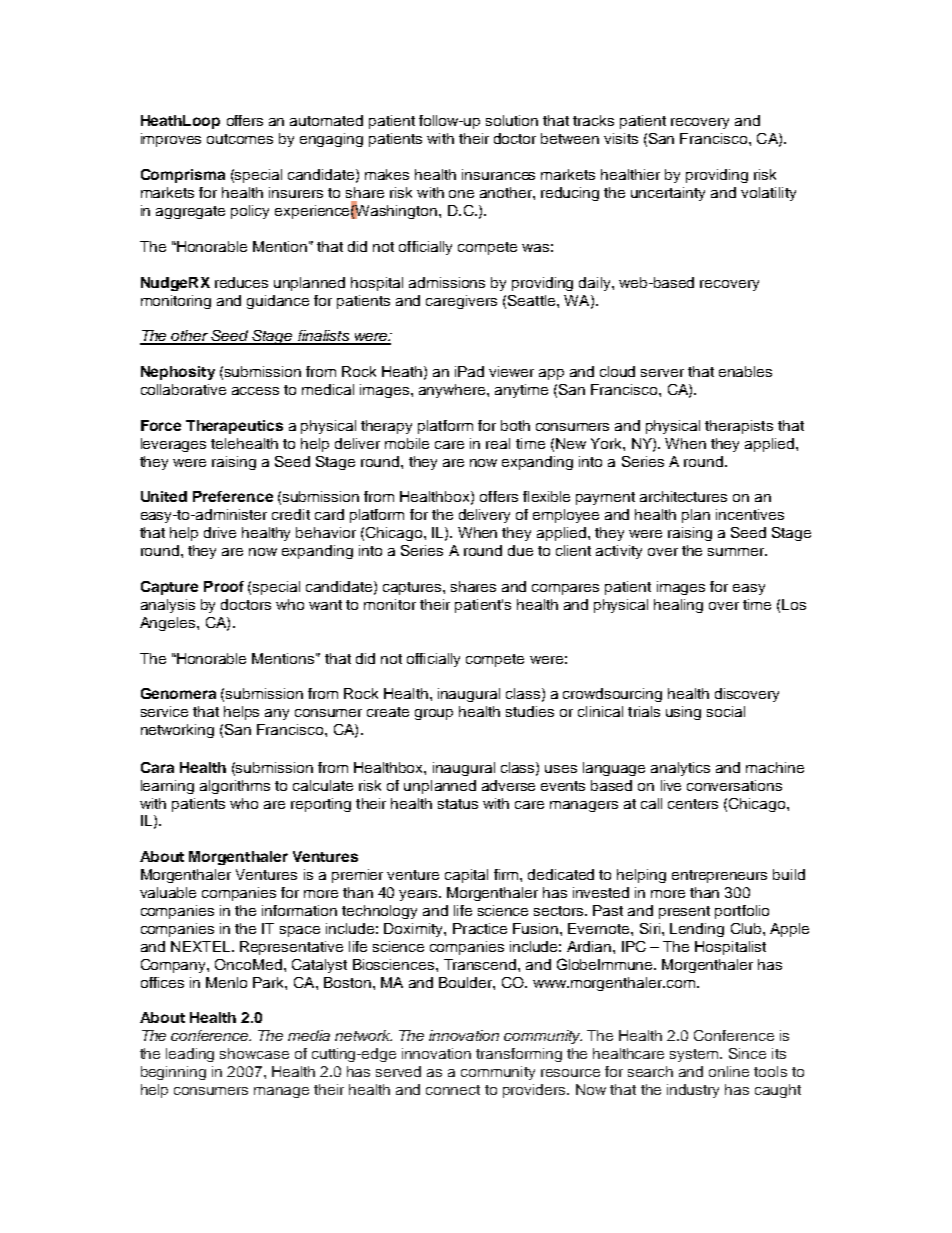 The height and width of the screenshot is (1233, 952). Describe the element at coordinates (498, 174) in the screenshot. I see `insurances` at that location.
